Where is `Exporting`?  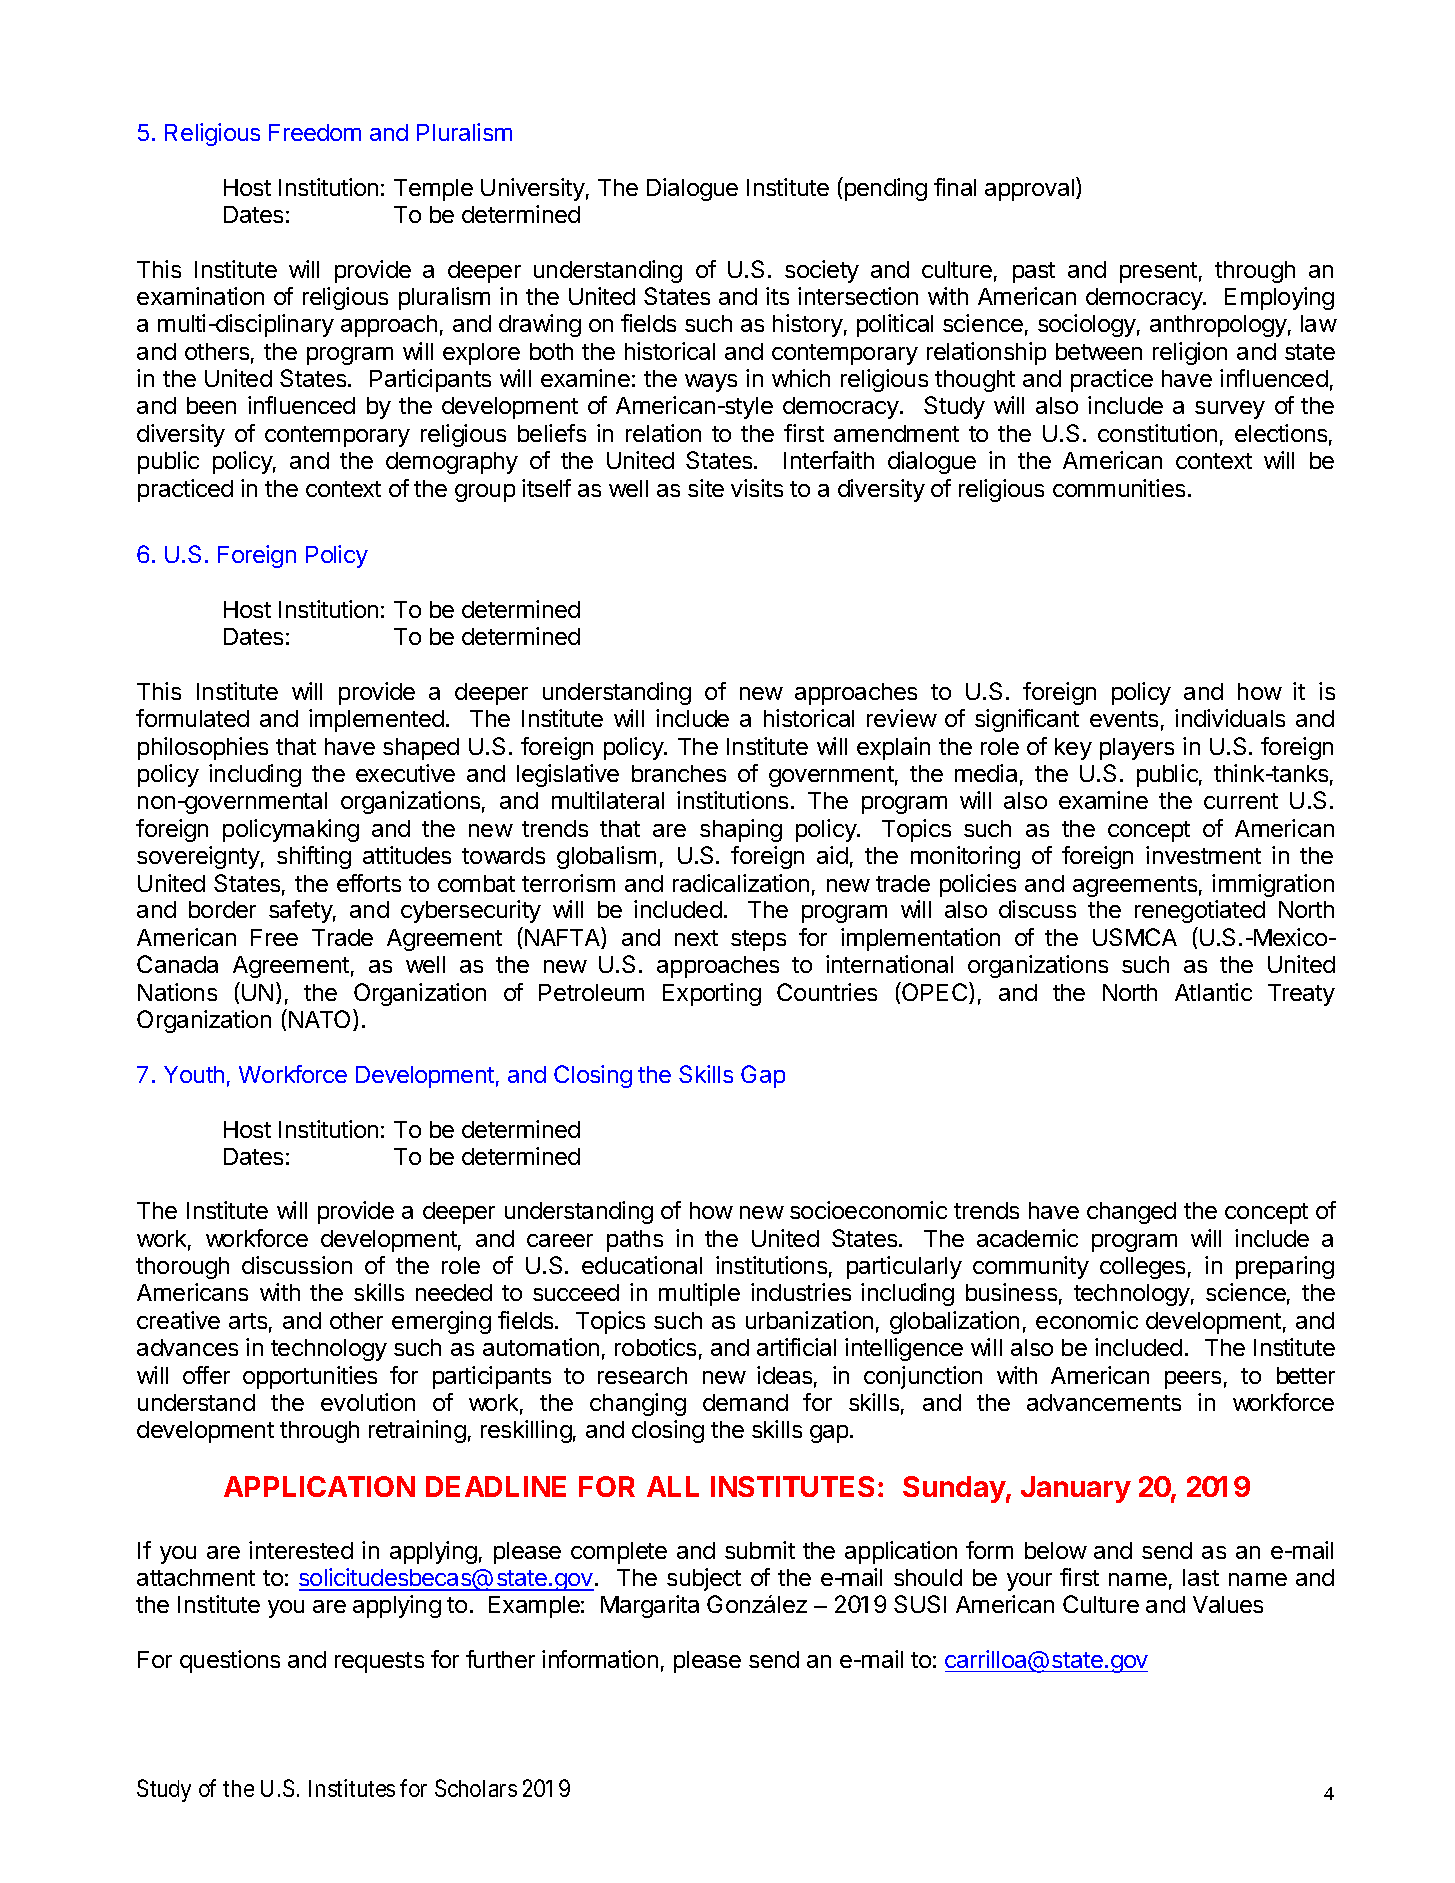 Exporting is located at coordinates (712, 994).
